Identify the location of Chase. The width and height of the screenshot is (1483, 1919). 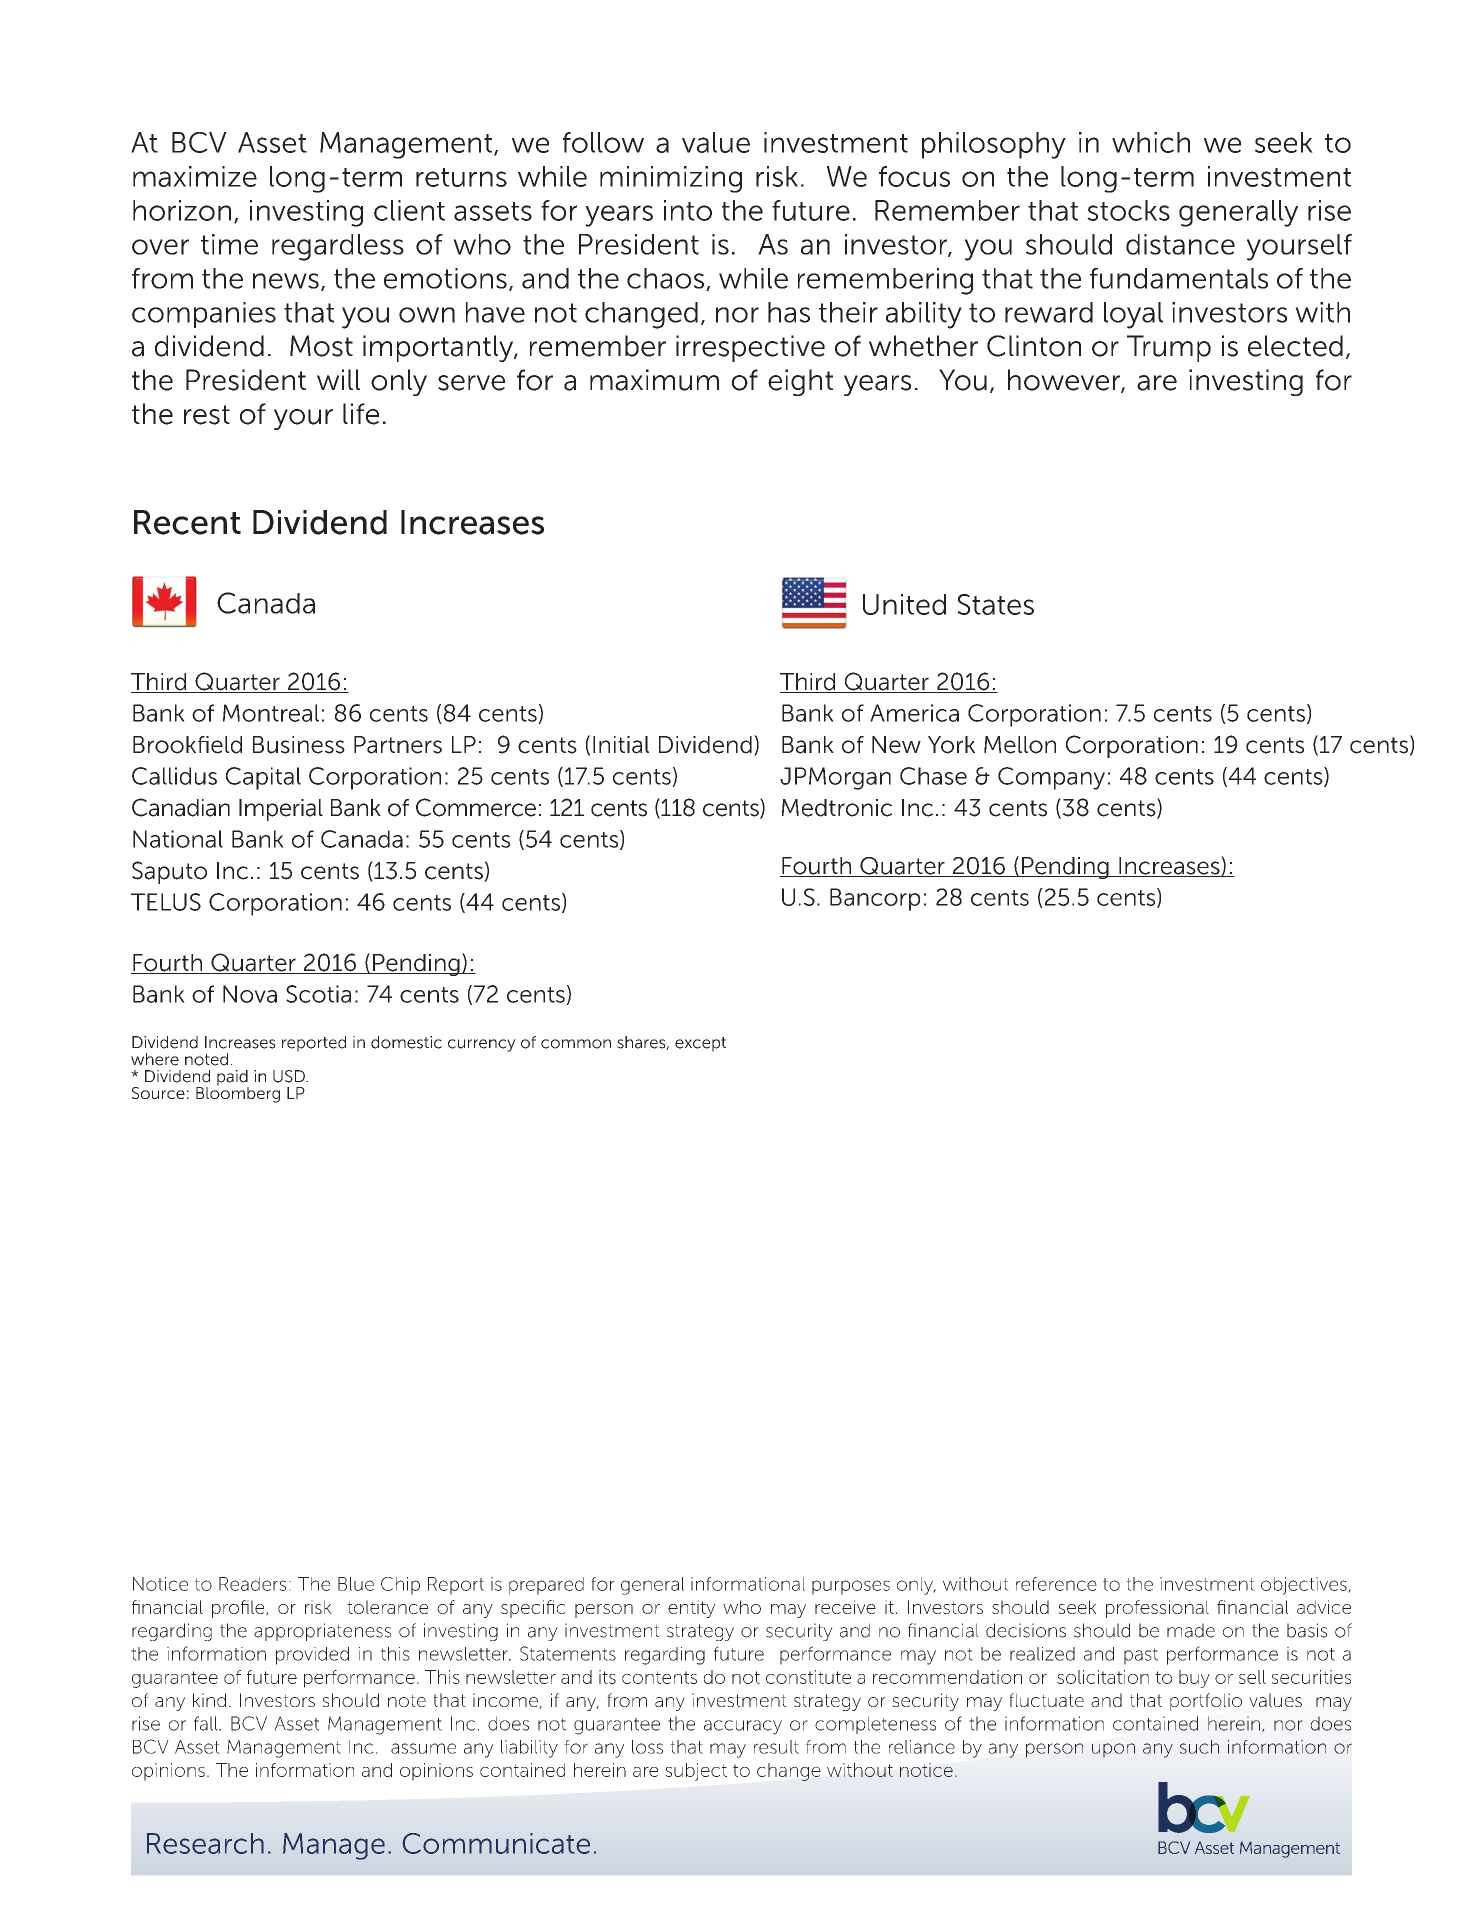
(933, 776).
